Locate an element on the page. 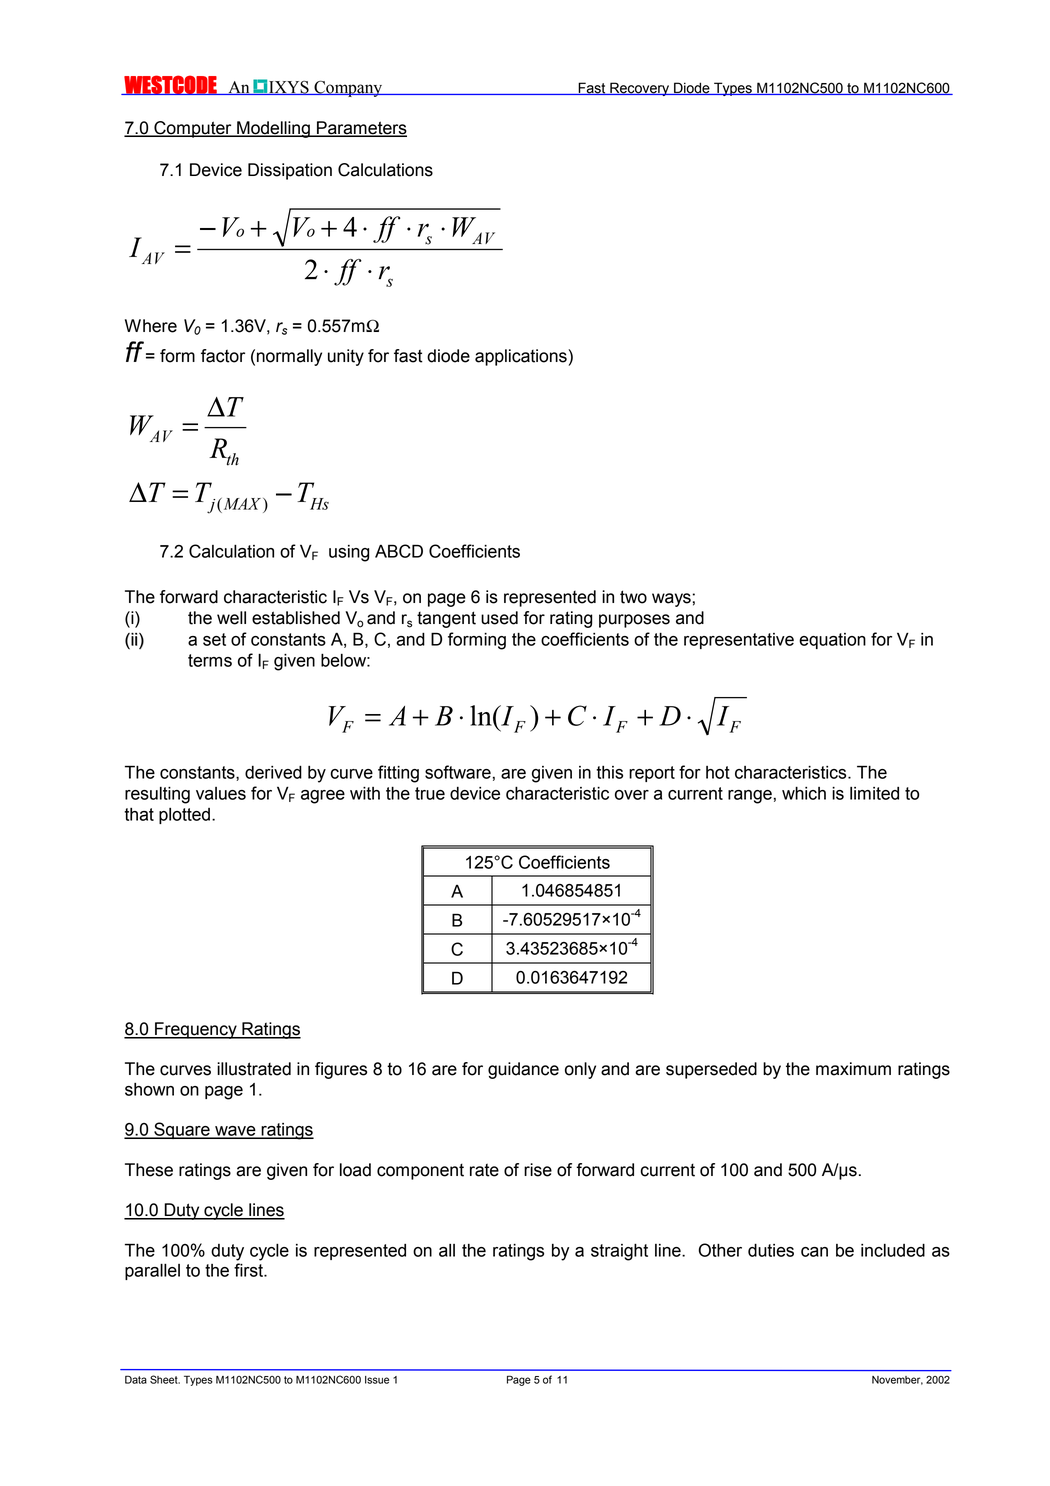 The height and width of the page is (1486, 1050). which is located at coordinates (804, 793).
